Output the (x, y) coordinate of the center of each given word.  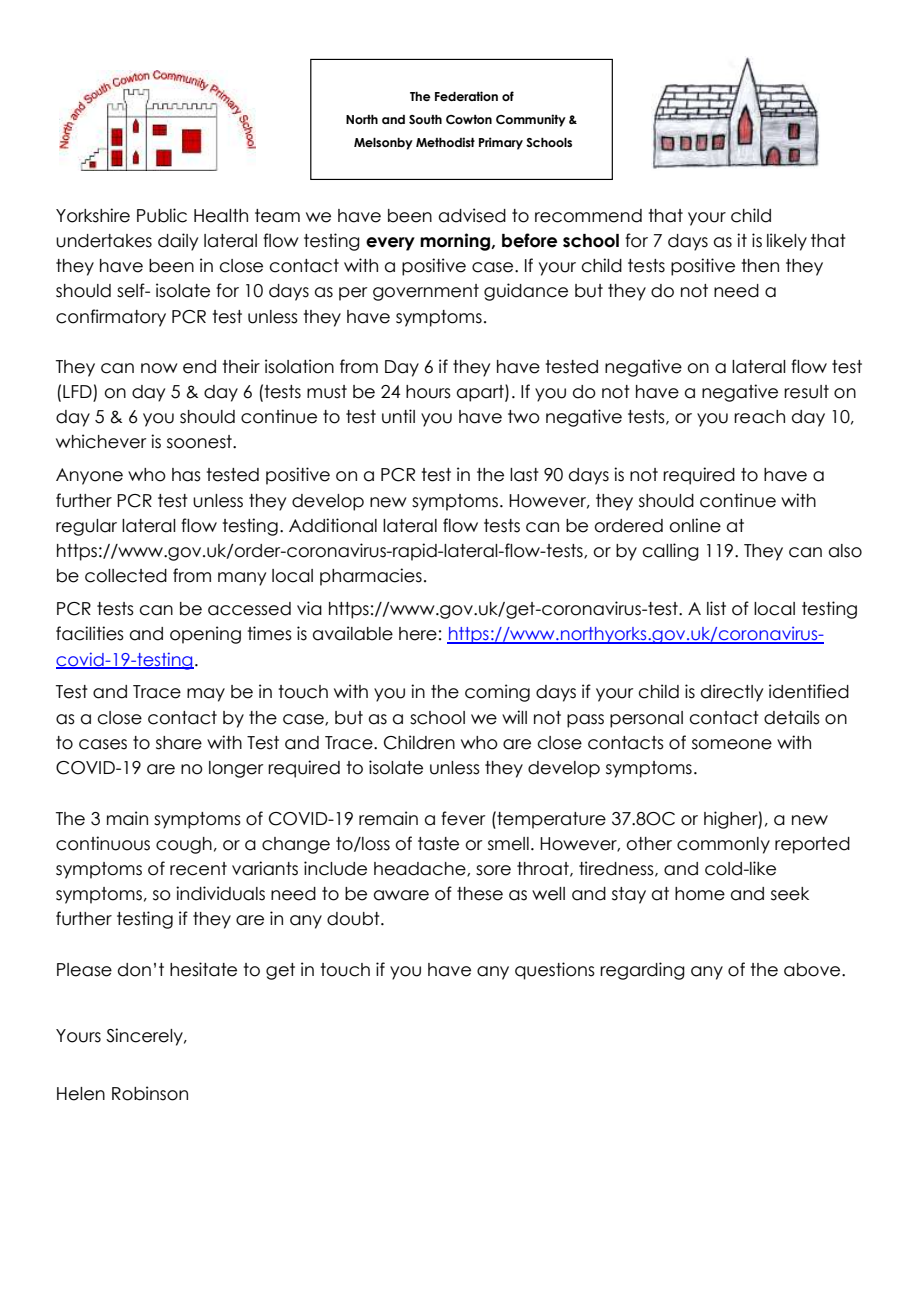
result (806, 392)
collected (126, 576)
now (159, 368)
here (418, 634)
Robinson (150, 1093)
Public (162, 215)
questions (555, 971)
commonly (723, 845)
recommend (588, 216)
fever (463, 818)
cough (184, 845)
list (716, 608)
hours (428, 392)
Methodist (445, 142)
